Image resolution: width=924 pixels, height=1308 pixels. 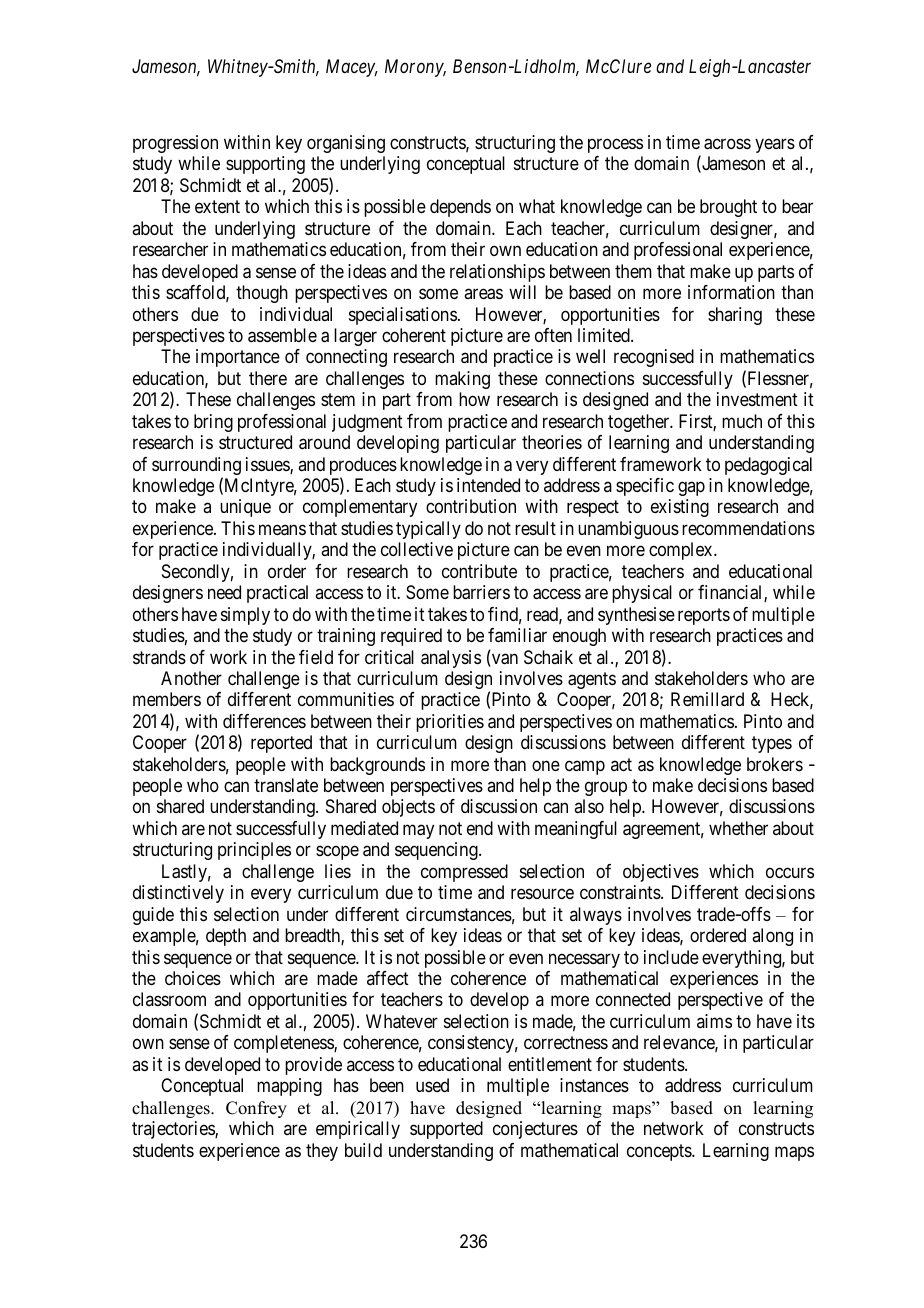 I want to click on depends, so click(x=460, y=208).
